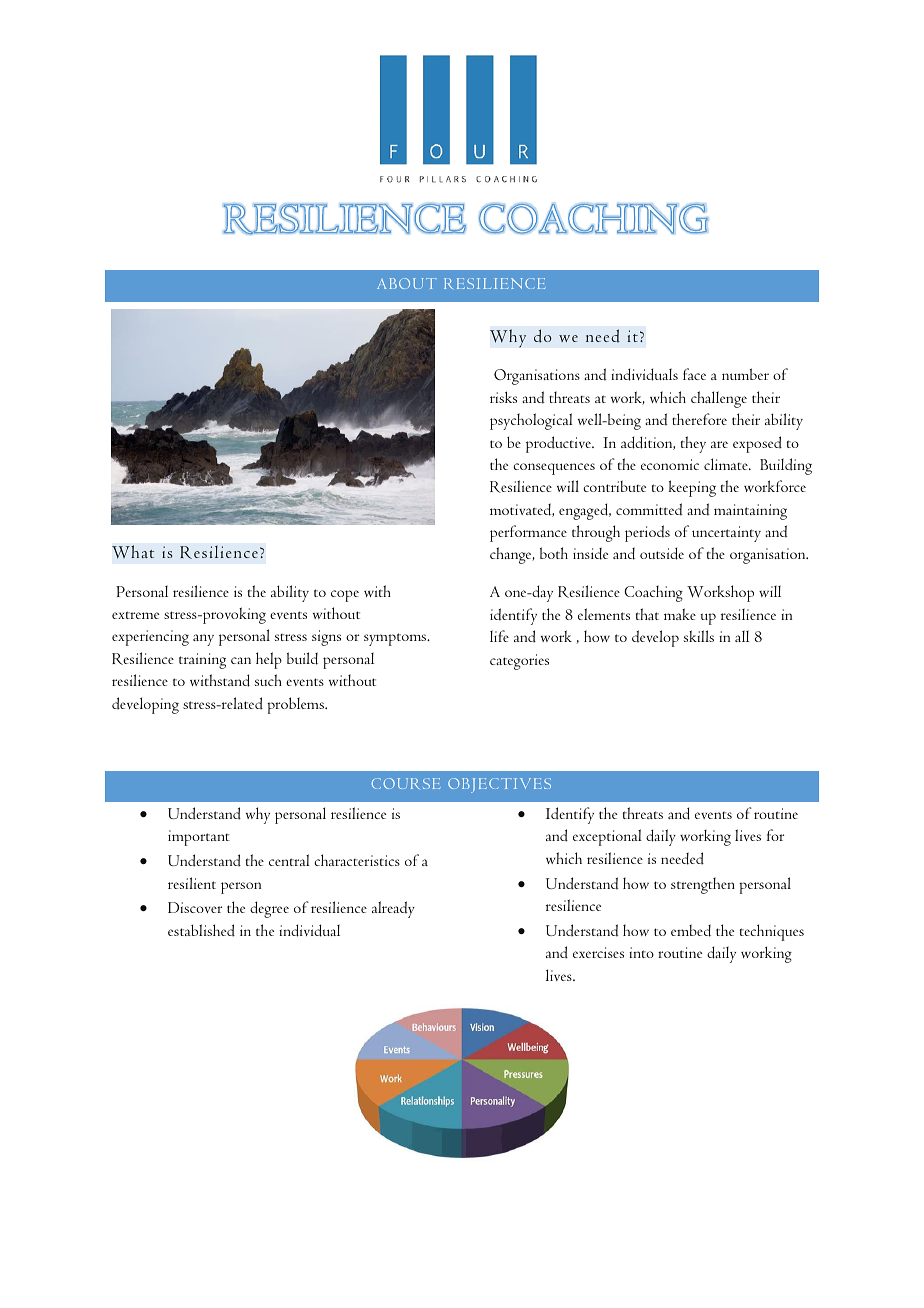 This image has height=1308, width=924. What do you see at coordinates (649, 509) in the image?
I see `committed` at bounding box center [649, 509].
